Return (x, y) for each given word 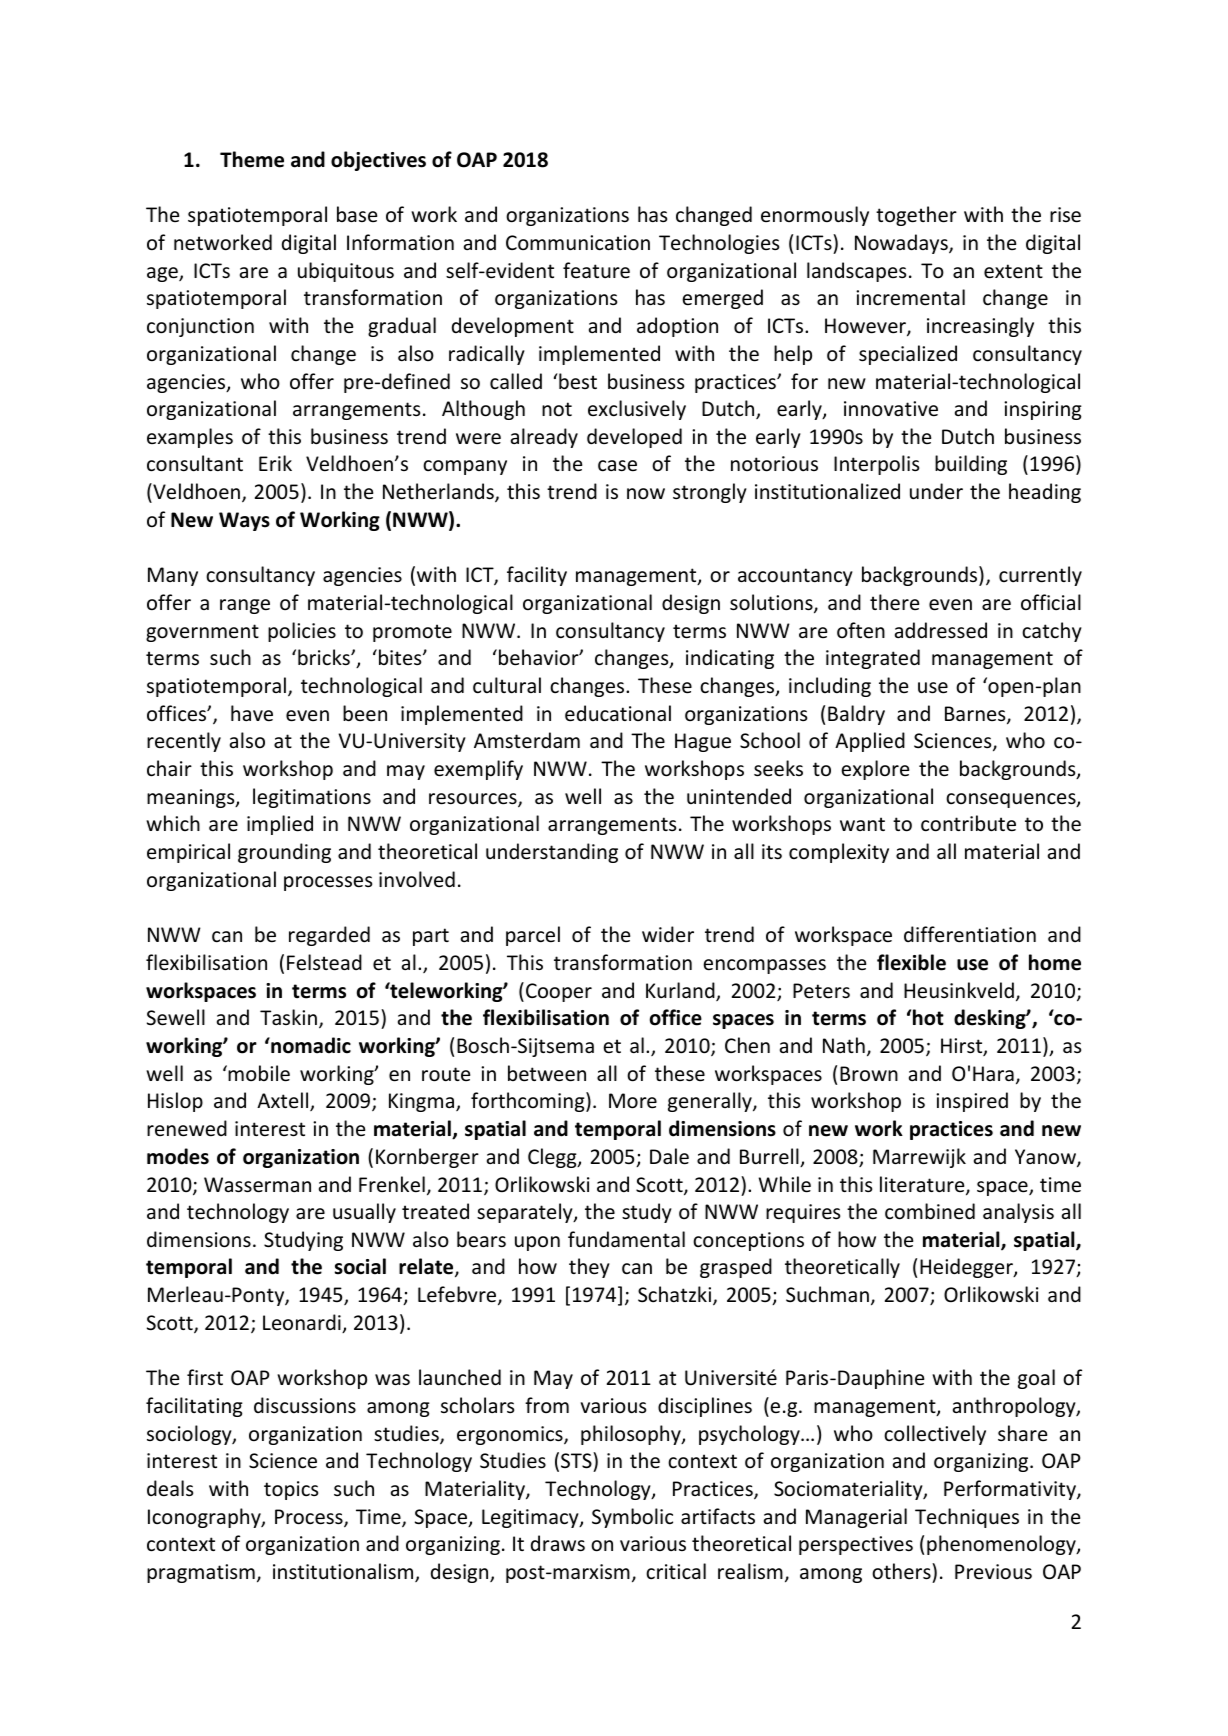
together (916, 216)
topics (291, 1490)
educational (618, 713)
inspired (972, 1102)
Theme (252, 159)
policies (302, 632)
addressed (941, 630)
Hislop (175, 1102)
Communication (578, 243)
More (633, 1101)
